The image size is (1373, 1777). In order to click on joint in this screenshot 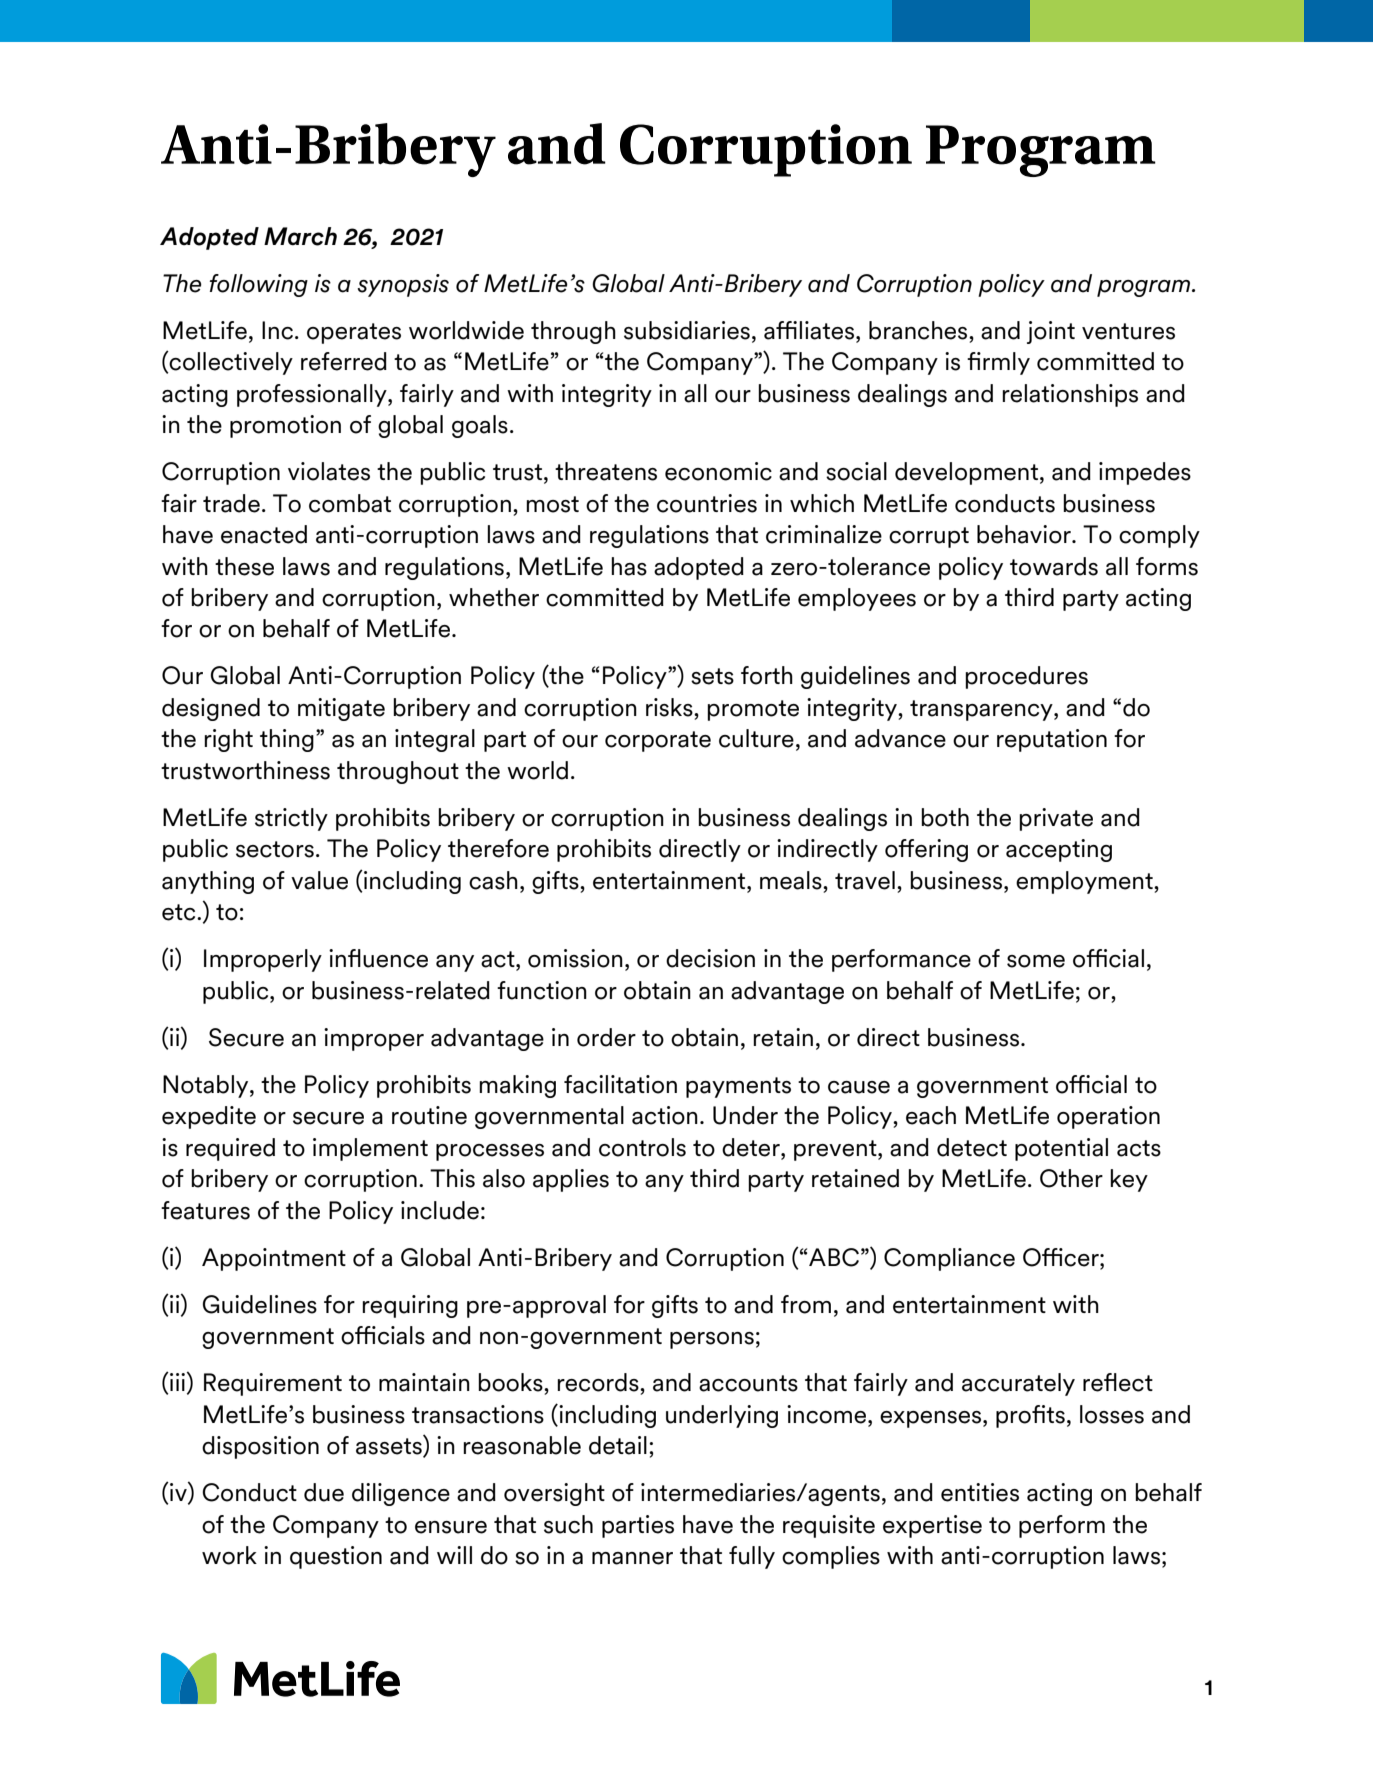, I will do `click(1051, 332)`.
